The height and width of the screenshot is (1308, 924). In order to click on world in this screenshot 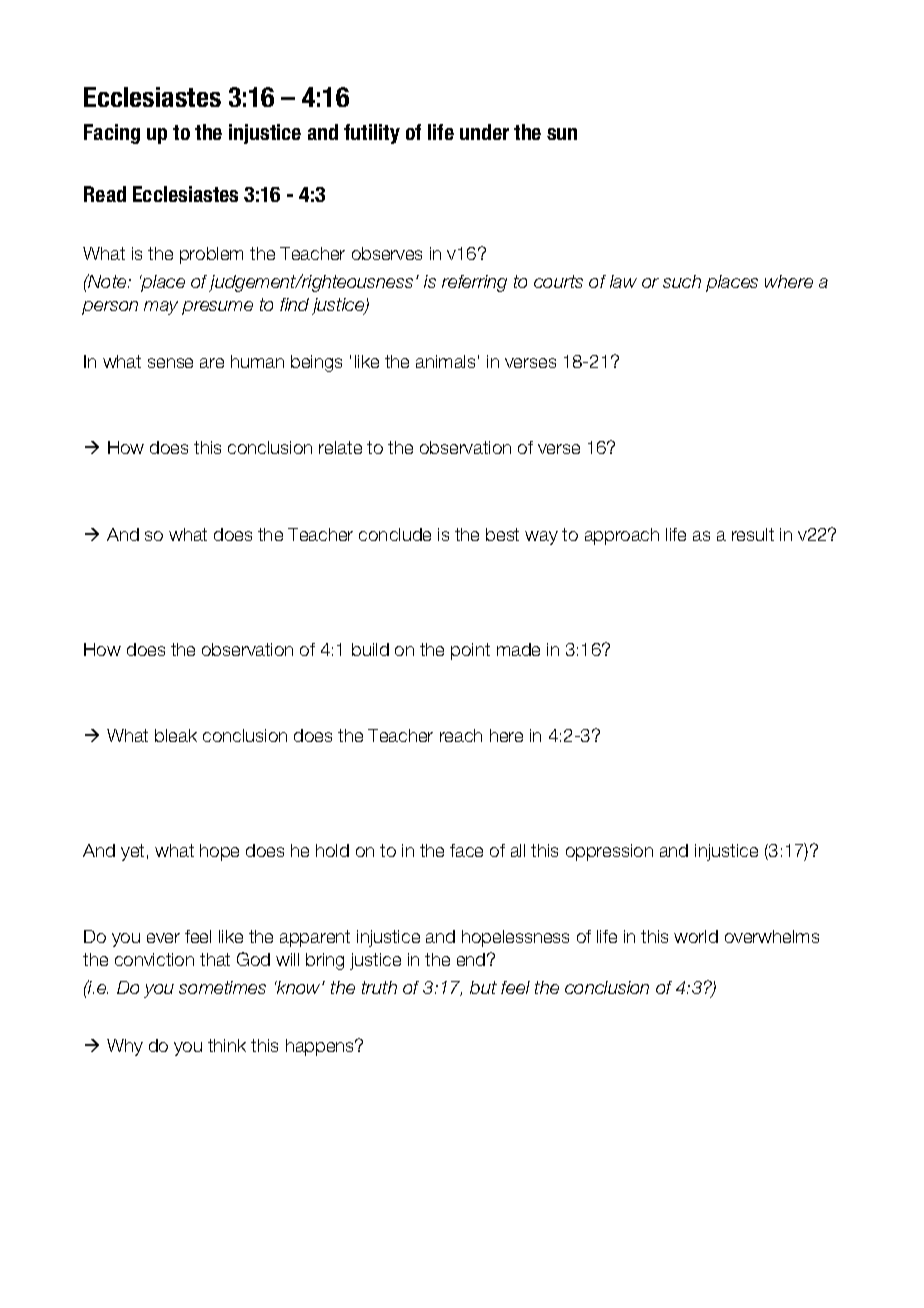, I will do `click(696, 936)`.
